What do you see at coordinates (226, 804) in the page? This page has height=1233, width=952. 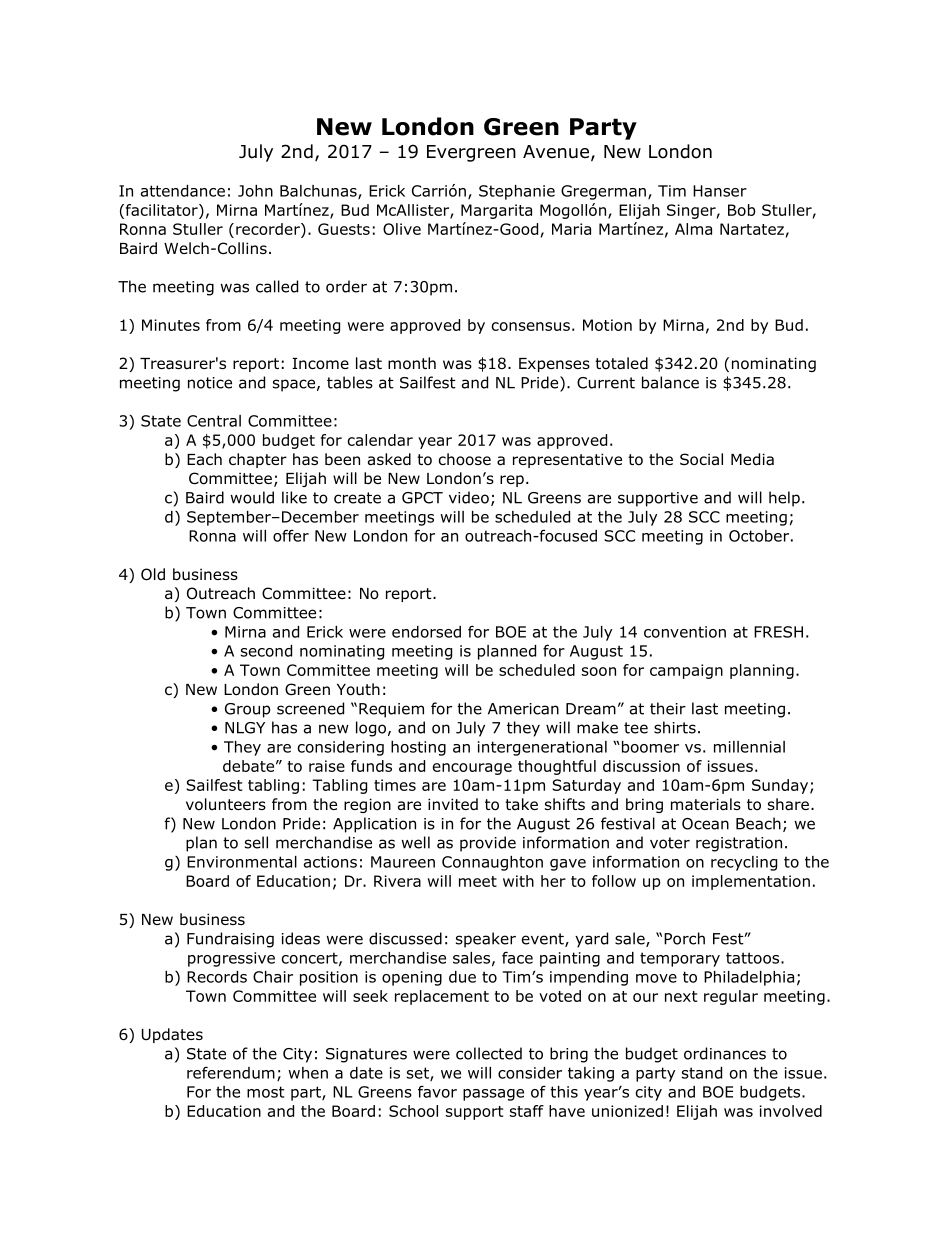 I see `volunteers` at bounding box center [226, 804].
